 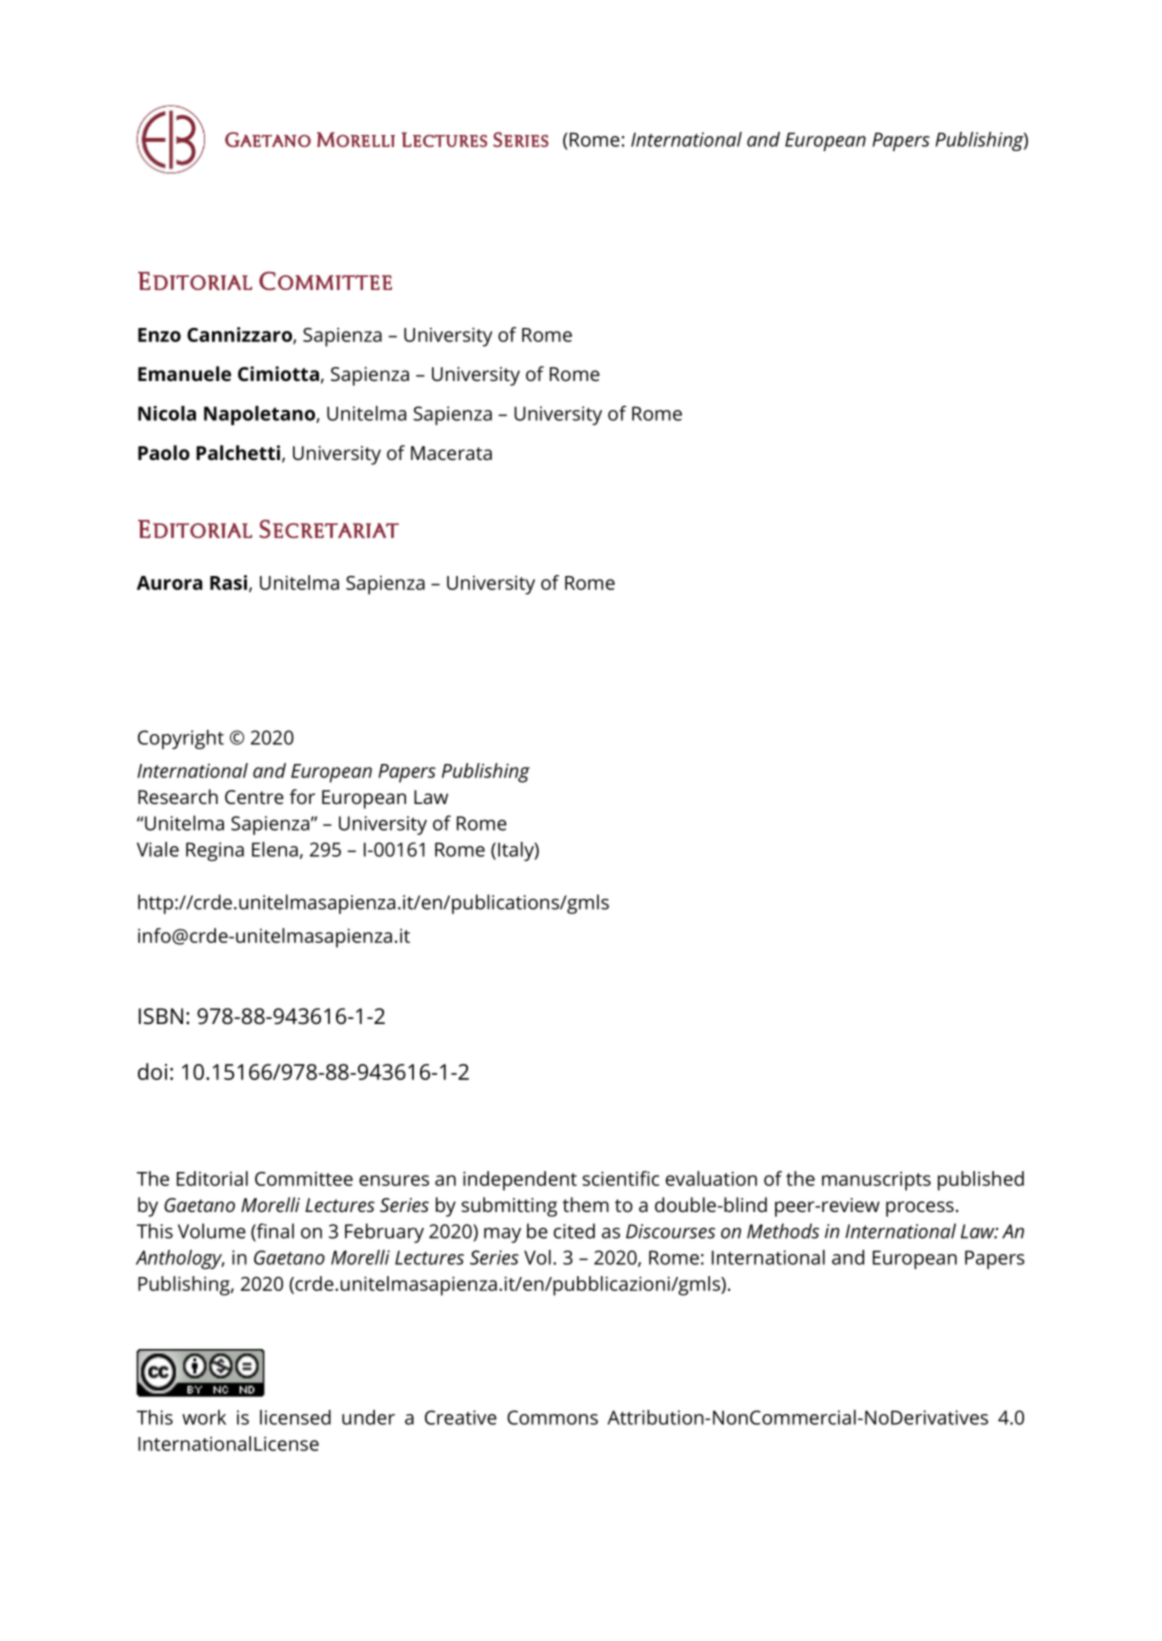 I want to click on Paolo, so click(x=164, y=452).
